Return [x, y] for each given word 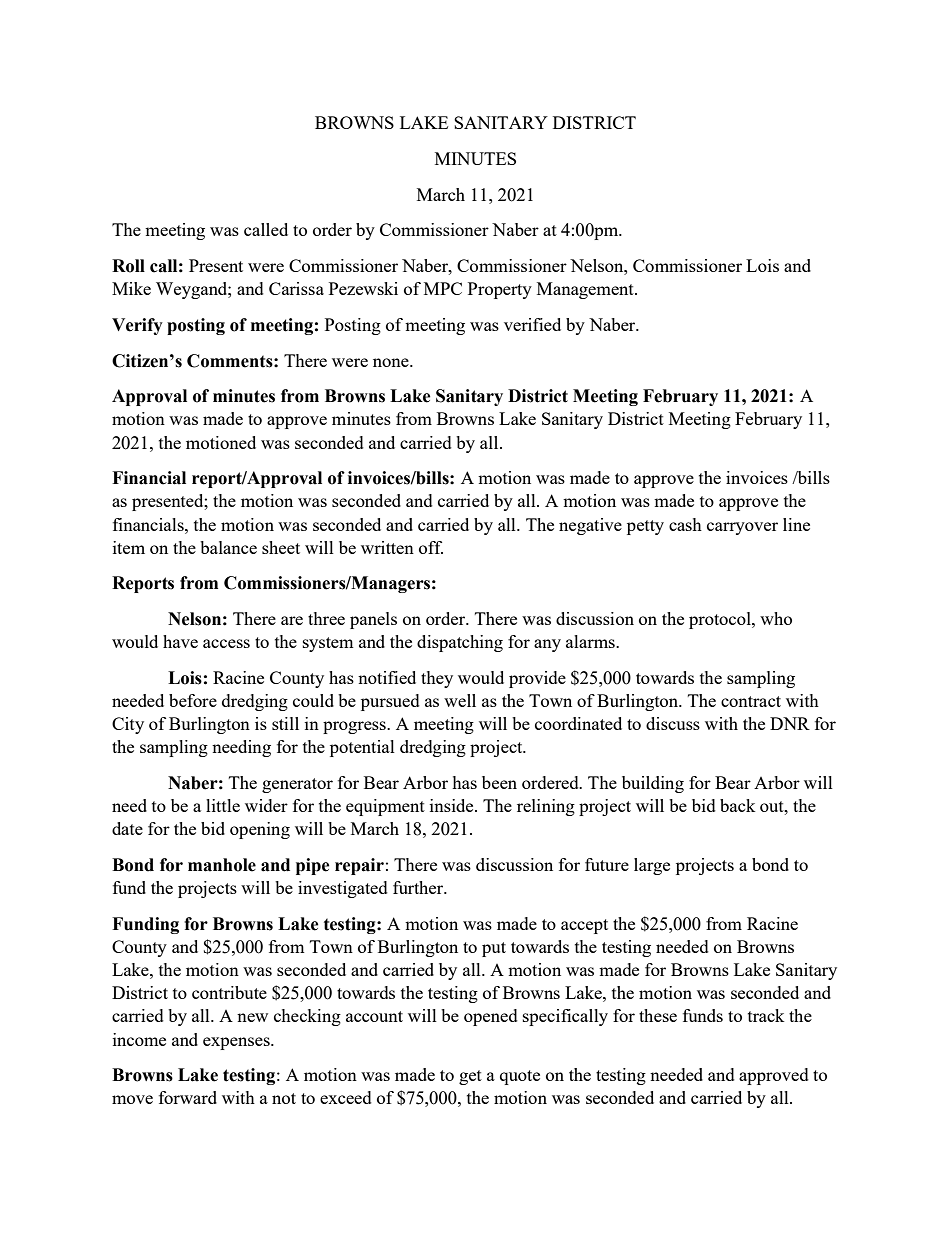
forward [188, 1097]
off [431, 547]
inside [453, 805]
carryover [742, 528]
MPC [443, 288]
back [737, 805]
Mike [131, 288]
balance [228, 547]
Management [586, 290]
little [223, 805]
